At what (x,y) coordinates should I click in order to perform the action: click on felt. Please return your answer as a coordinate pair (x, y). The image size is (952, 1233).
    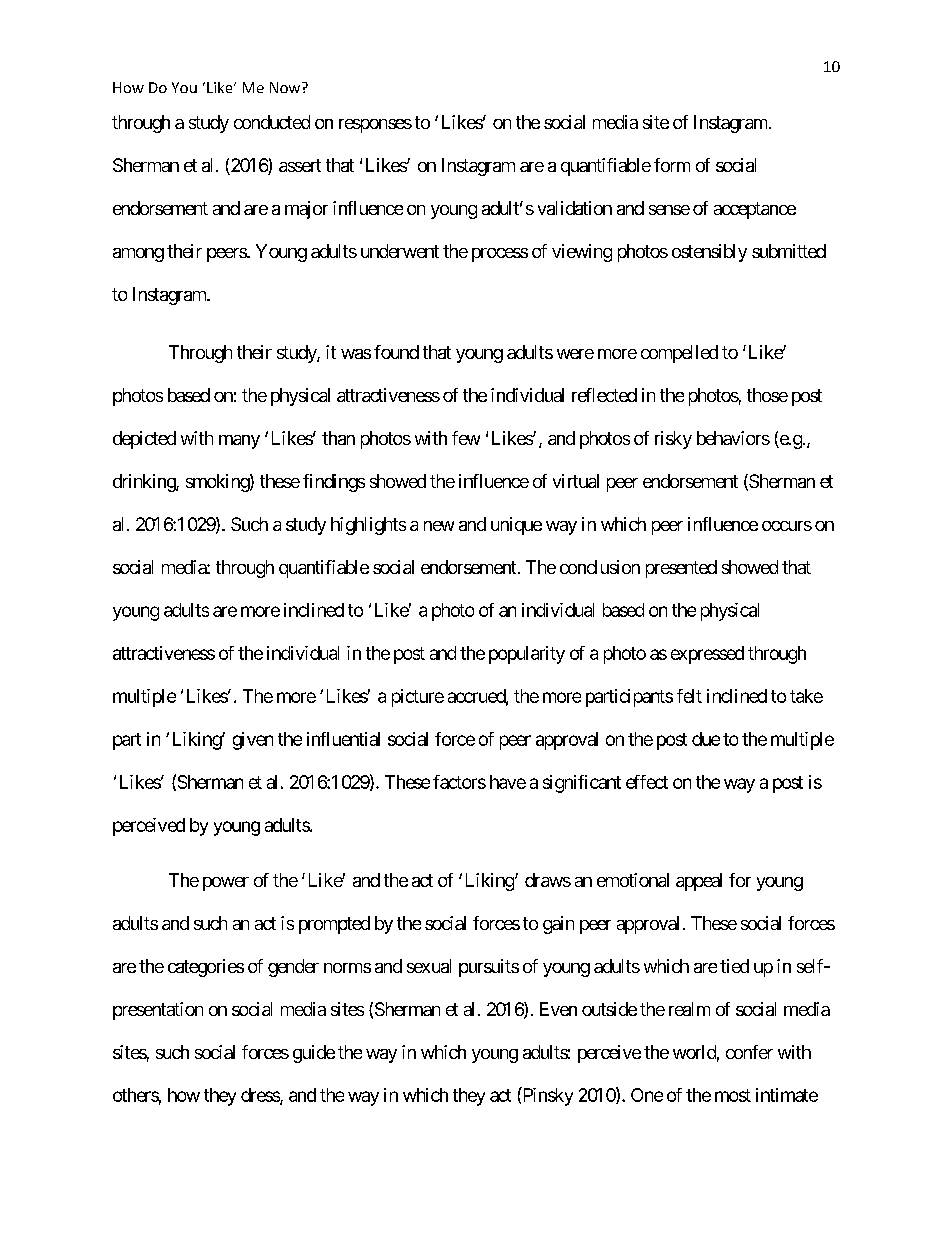
    Looking at the image, I should click on (689, 696).
